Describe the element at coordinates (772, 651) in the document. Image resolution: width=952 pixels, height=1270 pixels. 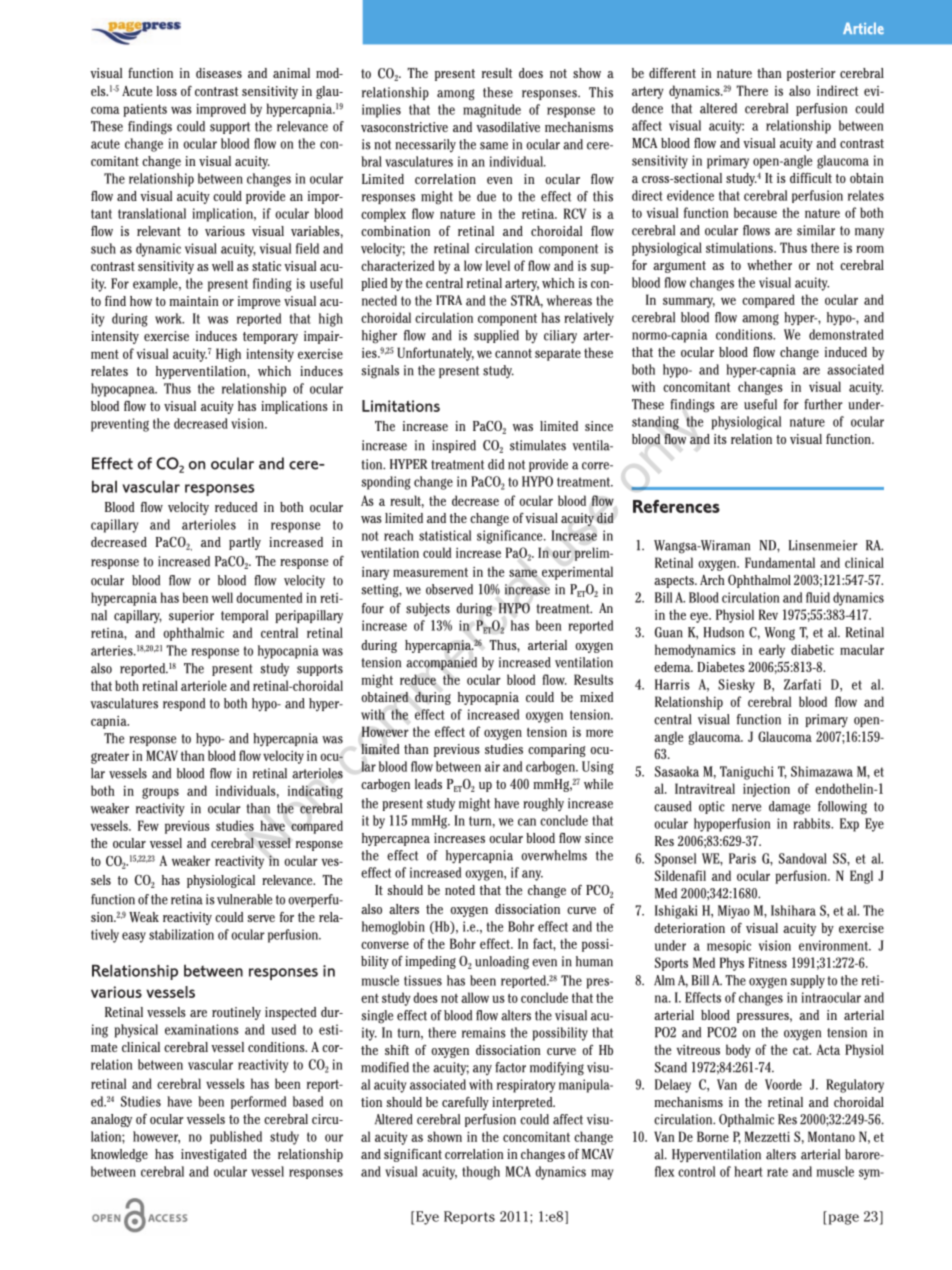
I see `early` at that location.
